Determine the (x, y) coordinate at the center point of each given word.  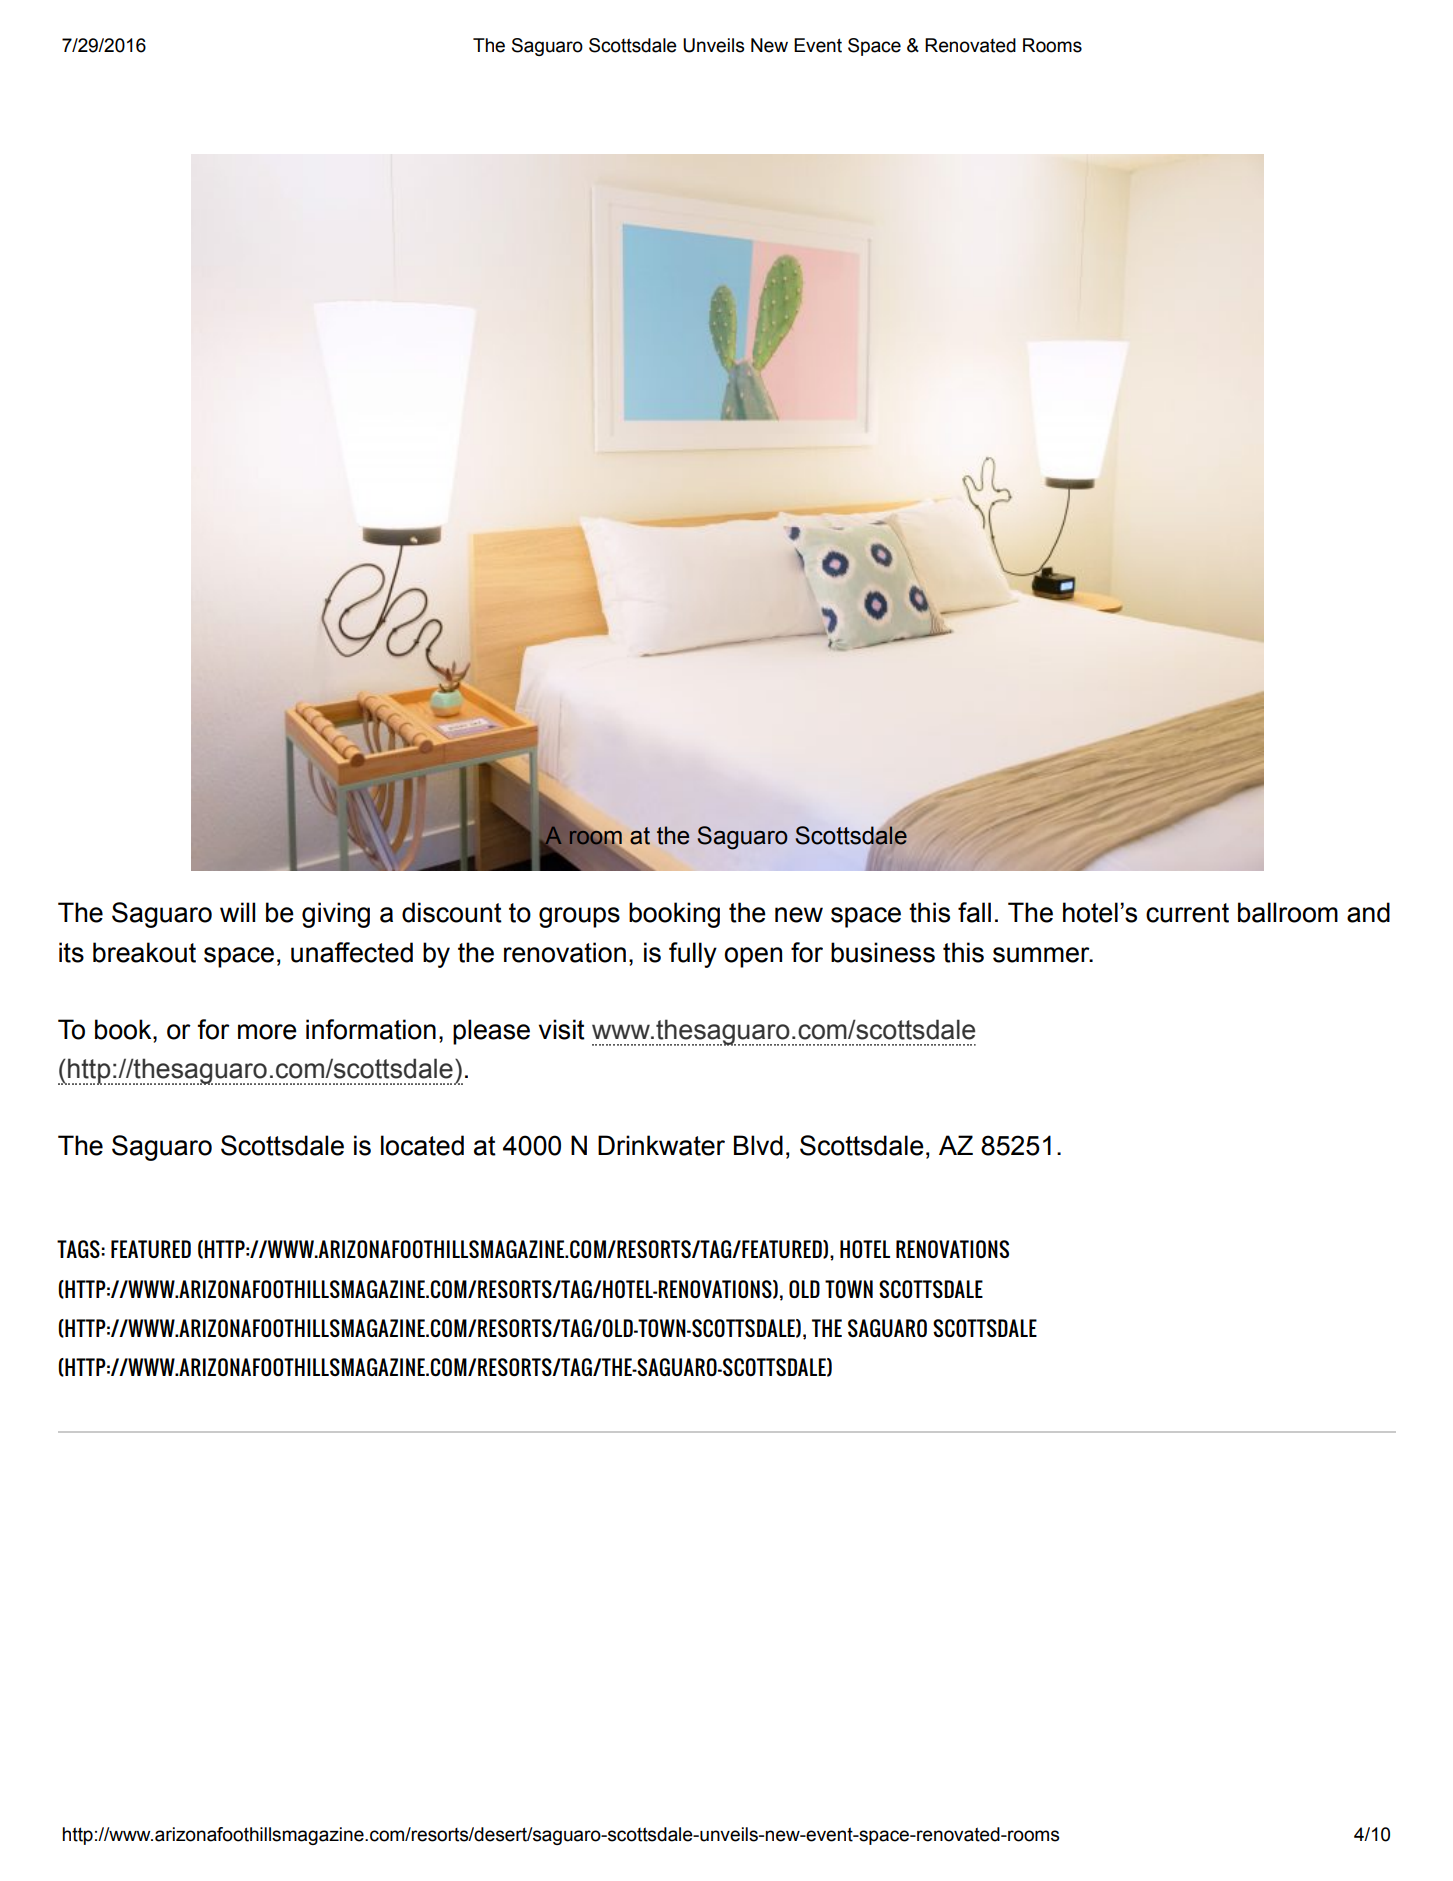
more (267, 1032)
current (1187, 913)
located (422, 1145)
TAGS (79, 1249)
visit (562, 1029)
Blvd (758, 1145)
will (237, 912)
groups (579, 917)
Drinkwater (661, 1145)
